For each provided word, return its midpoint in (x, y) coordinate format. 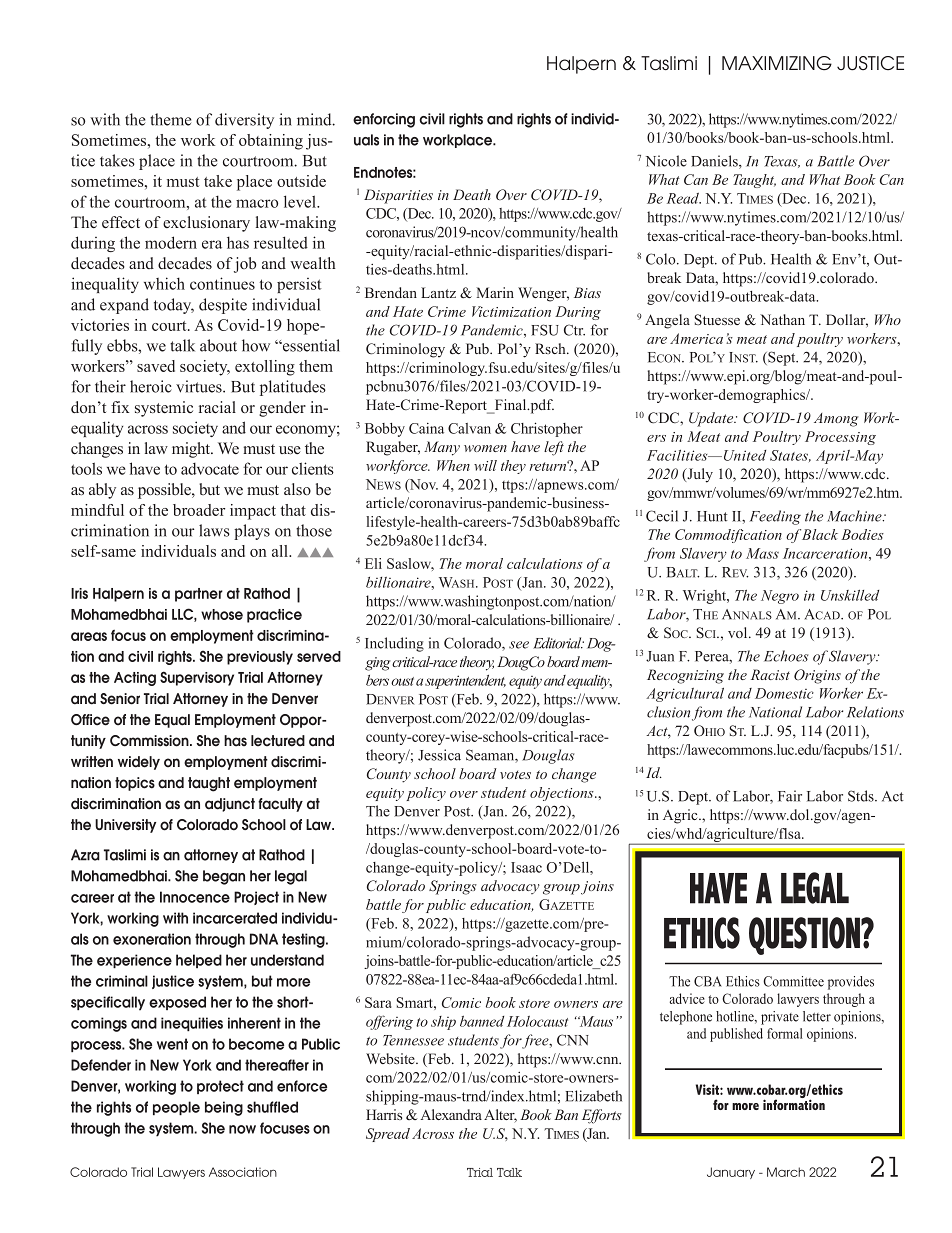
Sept (782, 358)
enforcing (384, 120)
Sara (378, 1002)
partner (199, 595)
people (176, 1108)
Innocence (195, 897)
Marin (495, 292)
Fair (790, 796)
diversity (244, 121)
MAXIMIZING (777, 63)
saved (156, 366)
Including (394, 644)
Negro (780, 597)
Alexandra (451, 1114)
